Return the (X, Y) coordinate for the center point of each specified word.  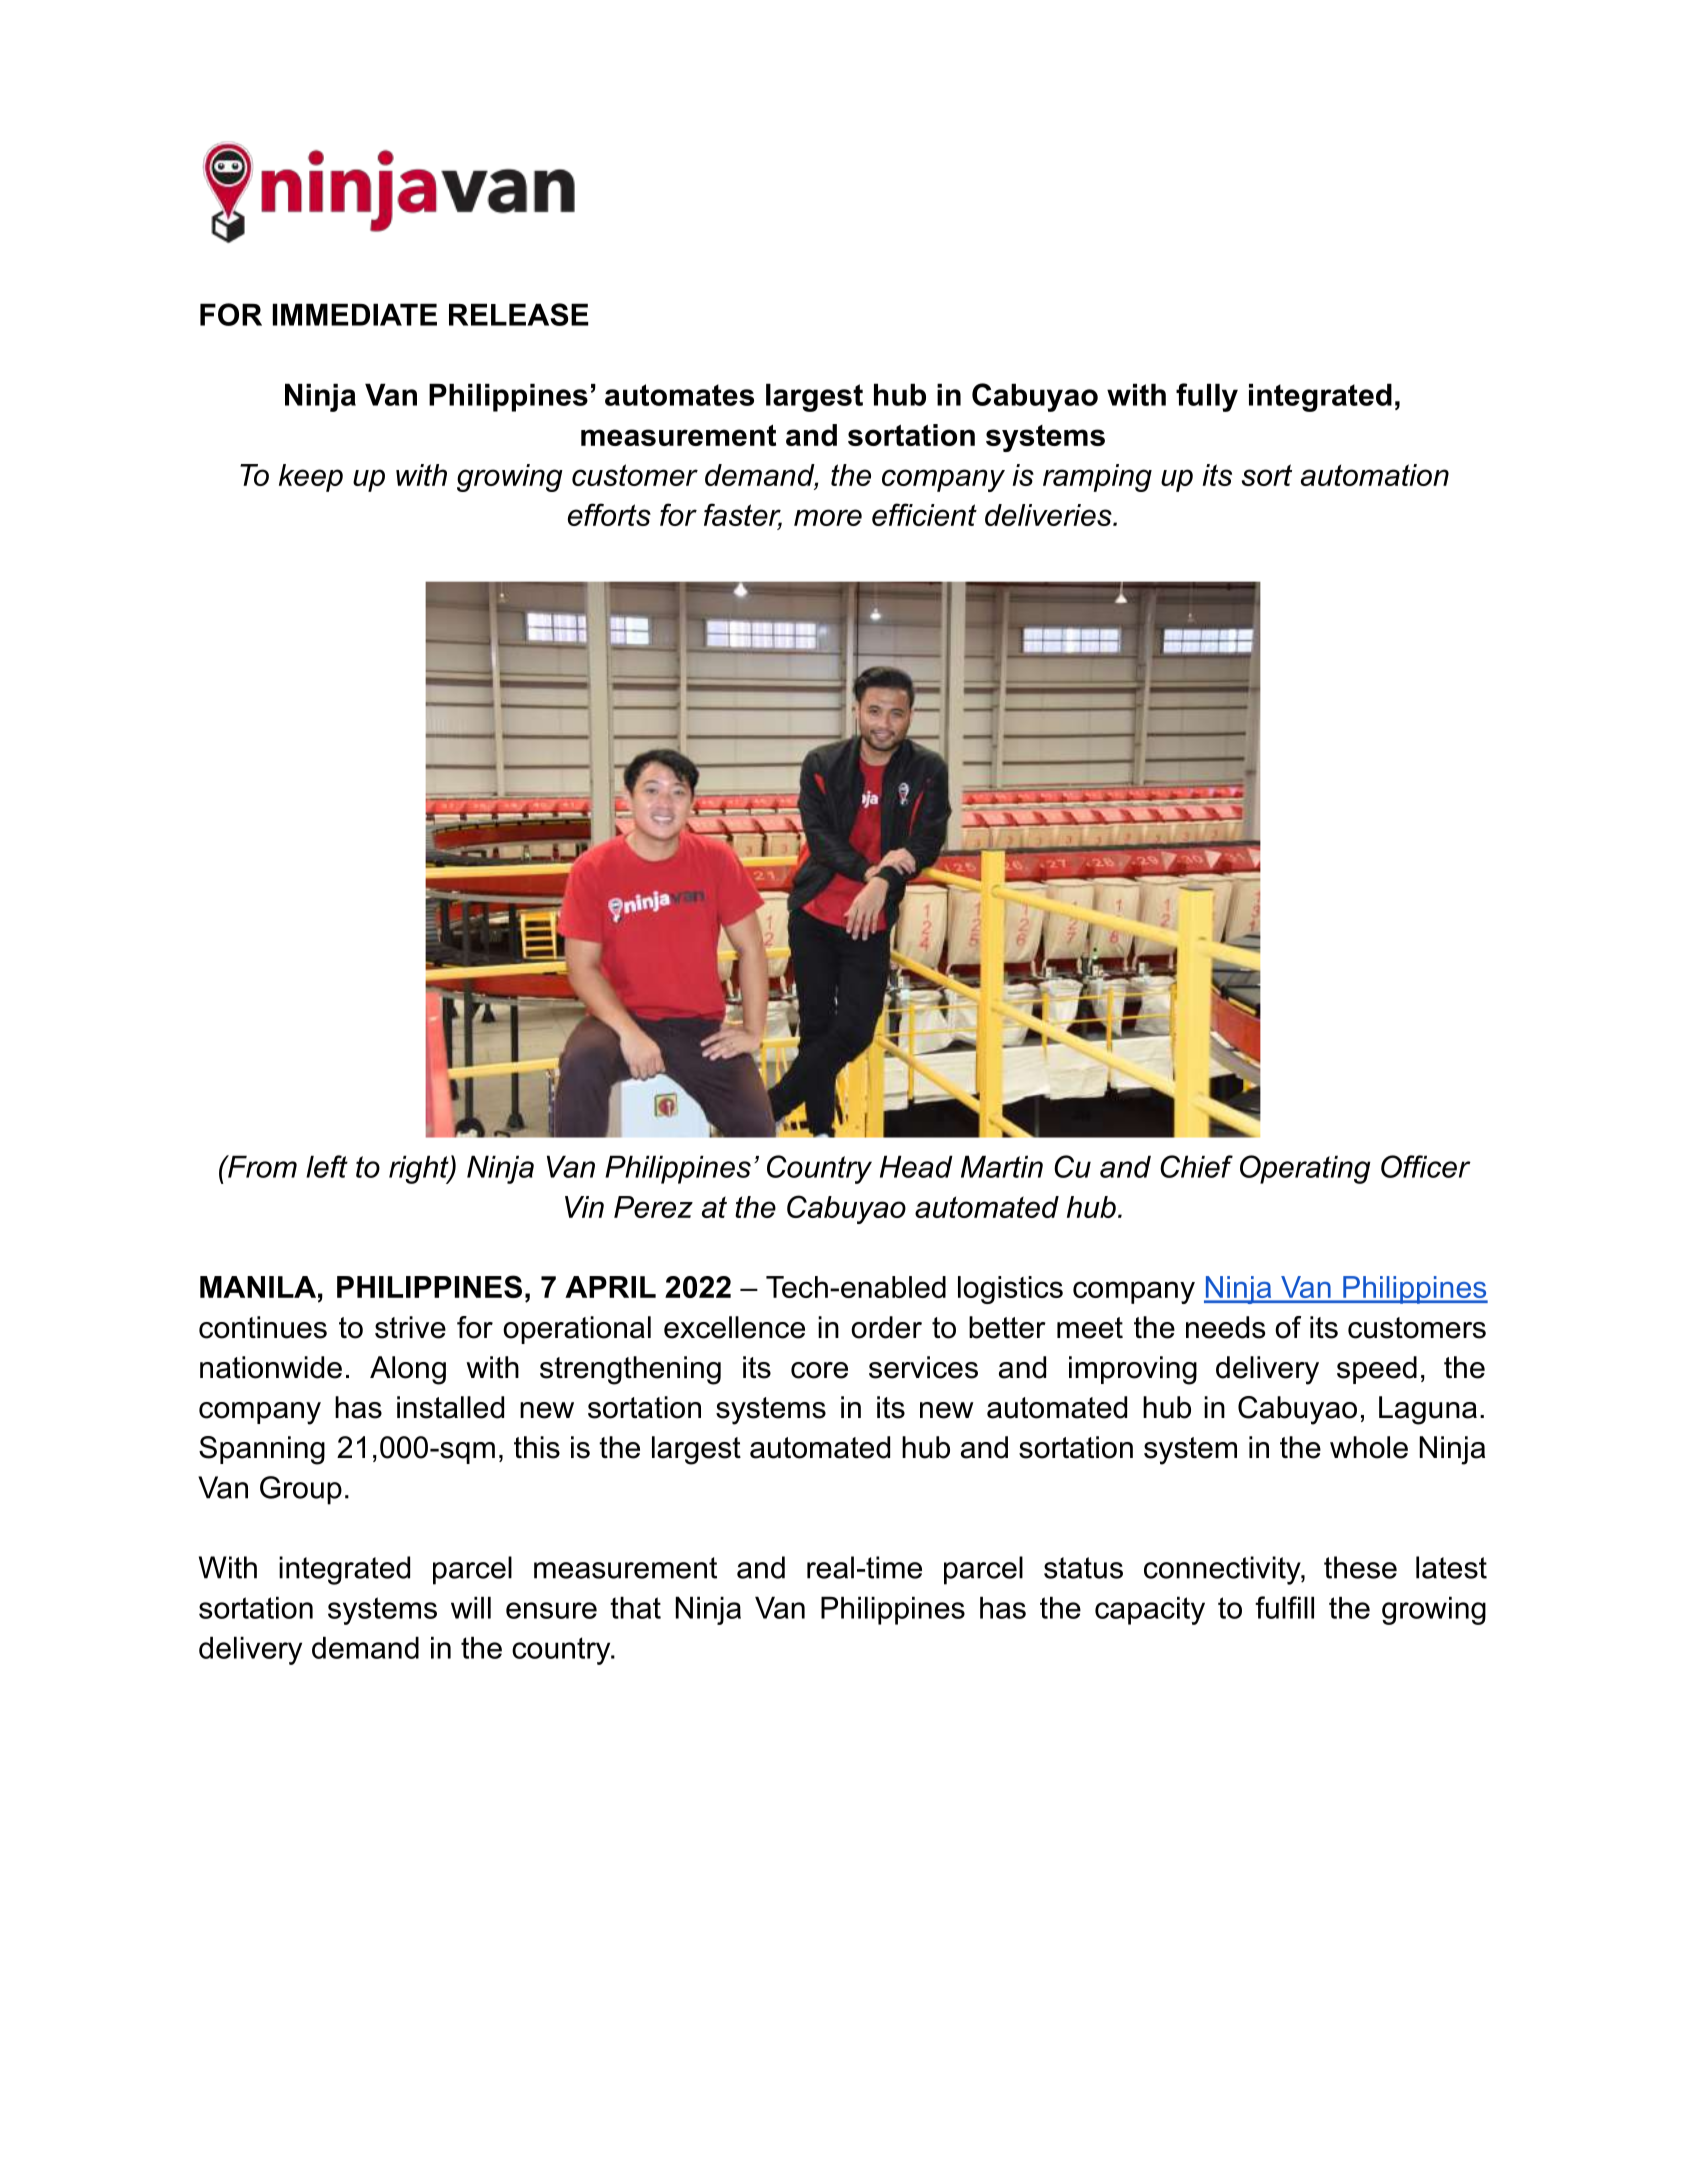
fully (1207, 397)
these (1360, 1567)
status (1083, 1568)
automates (679, 395)
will (471, 1607)
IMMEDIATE (355, 314)
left (327, 1166)
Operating (1305, 1169)
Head (916, 1166)
